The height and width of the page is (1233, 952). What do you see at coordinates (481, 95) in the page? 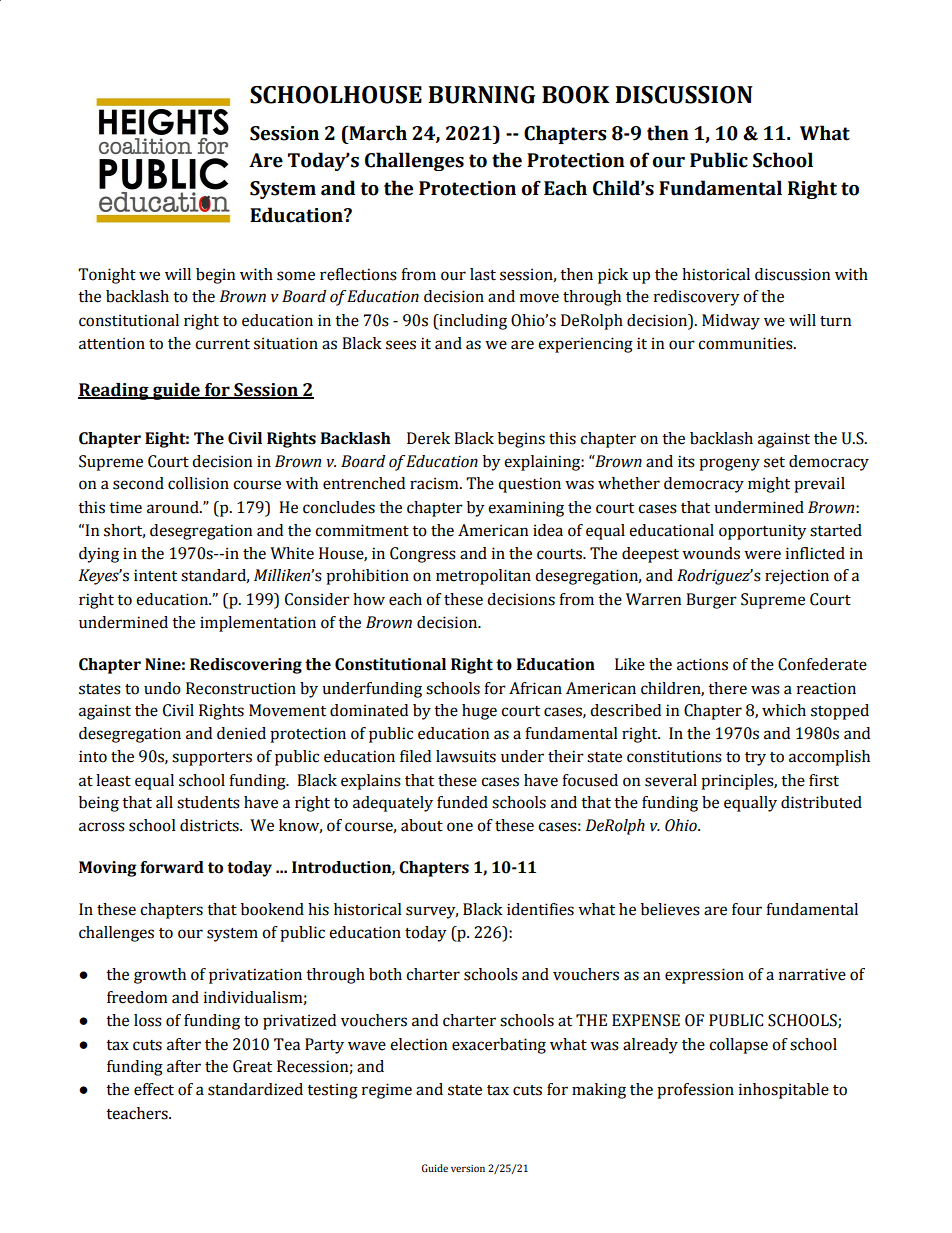
I see `BURNING` at bounding box center [481, 95].
